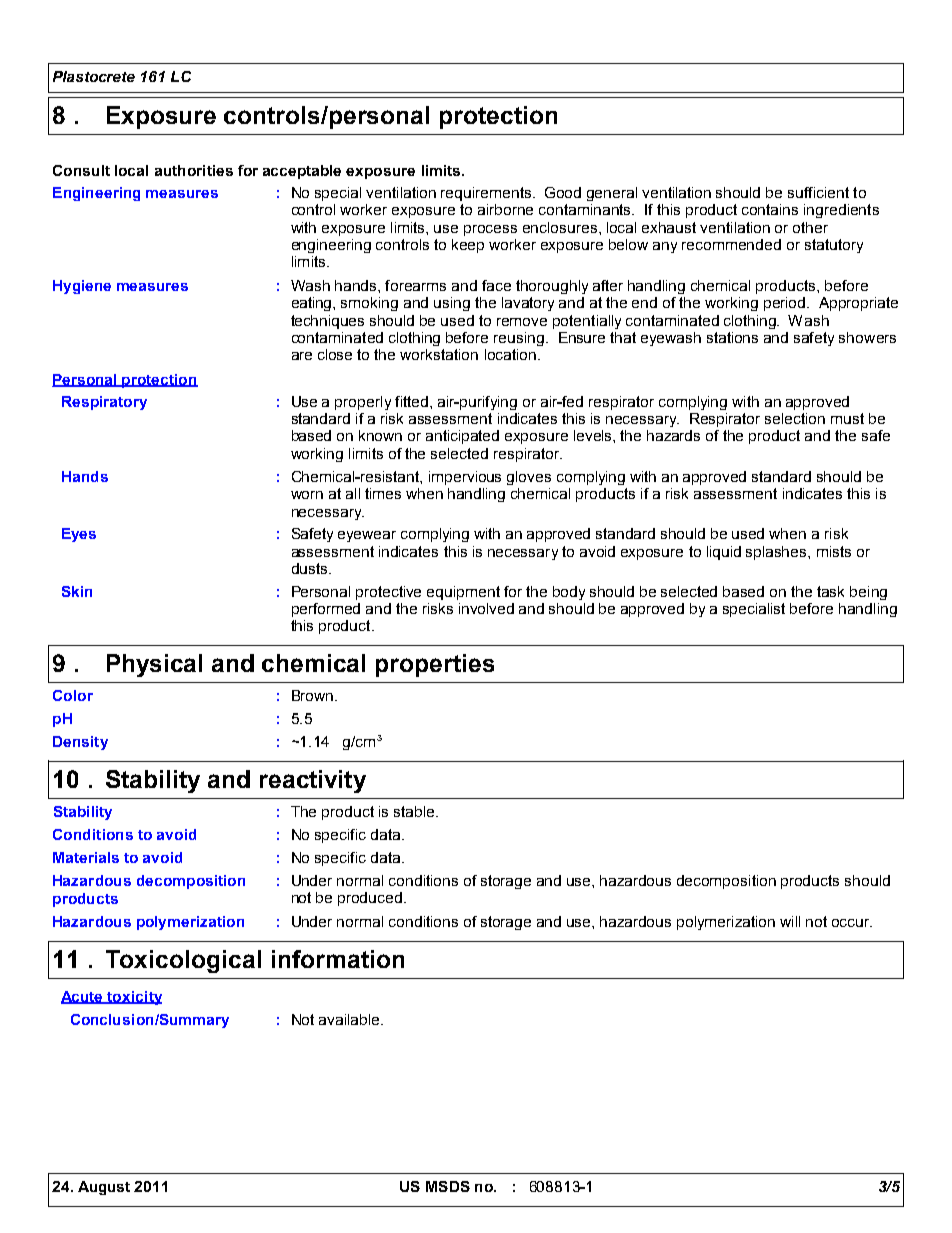  I want to click on August, so click(104, 1188).
